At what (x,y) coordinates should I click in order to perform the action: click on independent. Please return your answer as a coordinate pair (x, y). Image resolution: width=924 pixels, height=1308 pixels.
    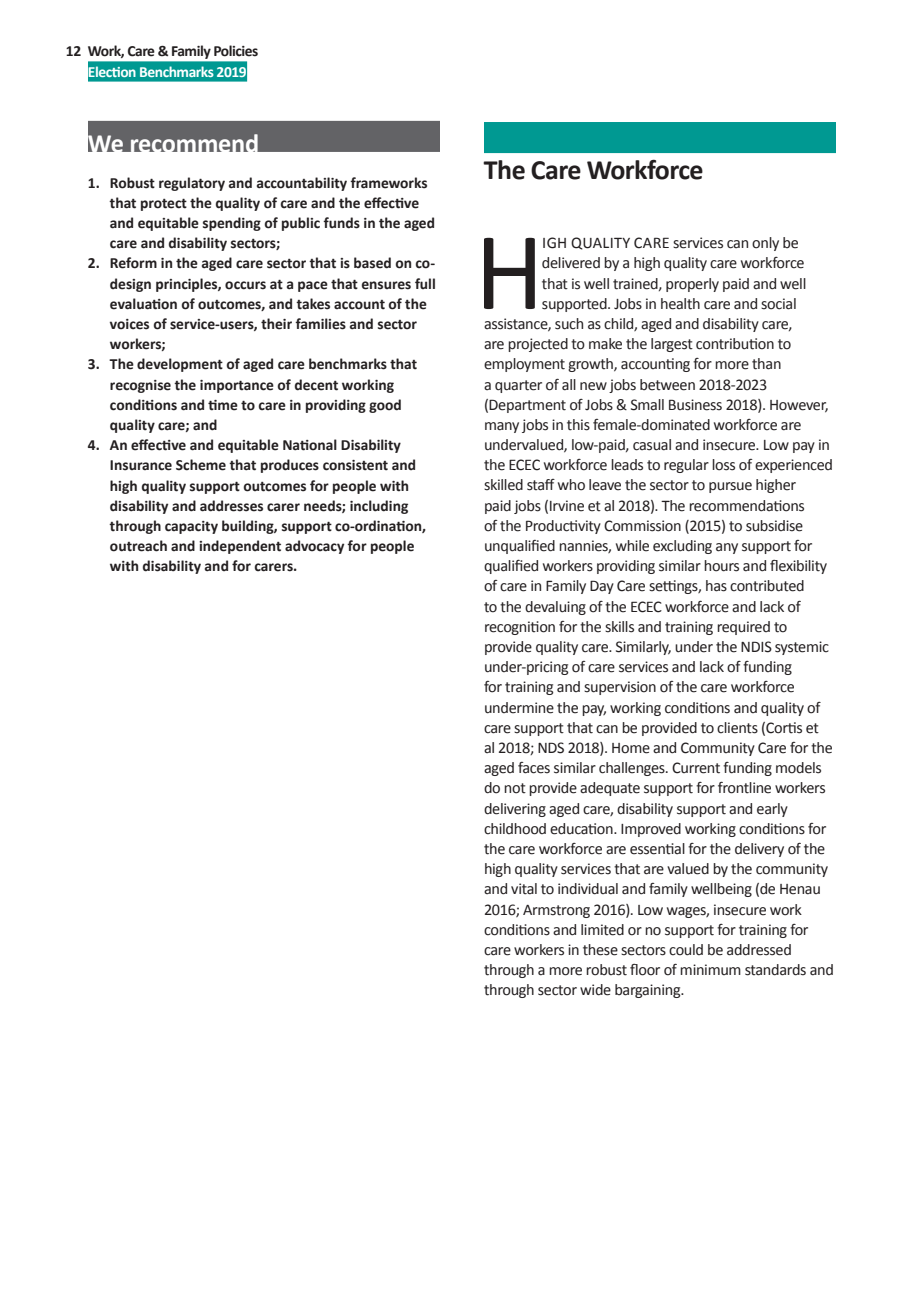
    Looking at the image, I should click on (240, 547).
